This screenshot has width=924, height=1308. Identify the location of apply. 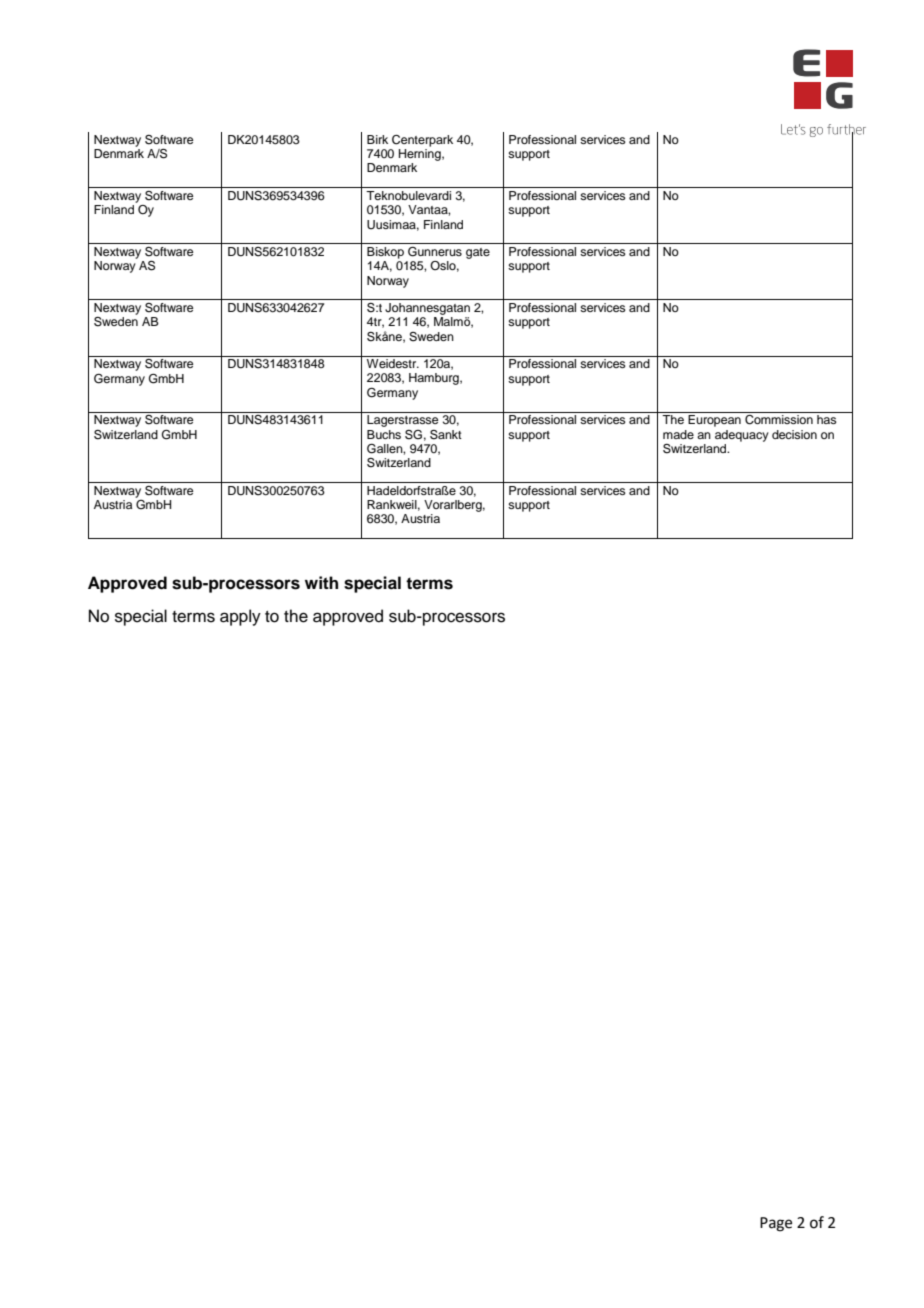
(240, 617).
